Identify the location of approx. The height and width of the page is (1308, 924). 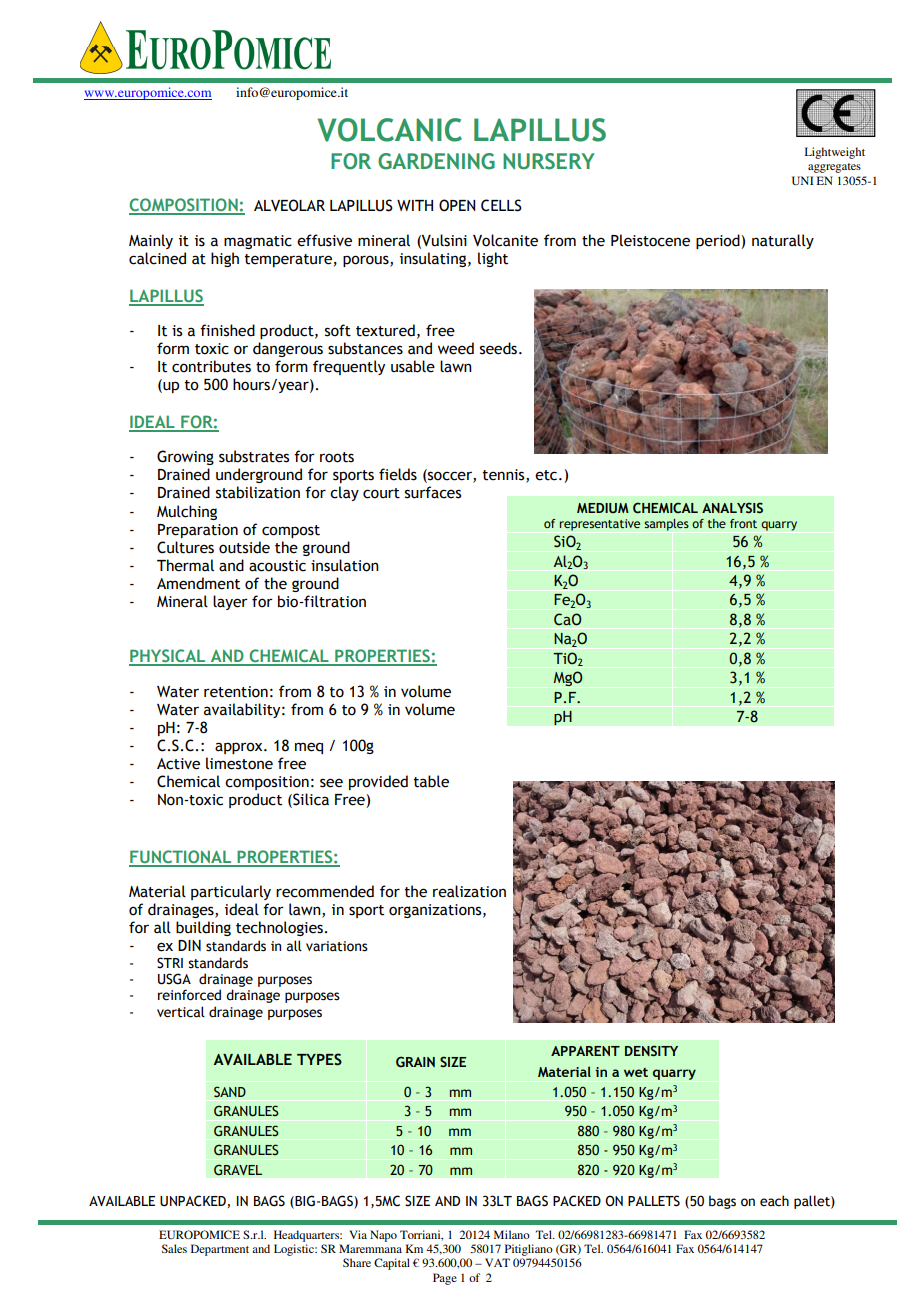
(240, 748).
